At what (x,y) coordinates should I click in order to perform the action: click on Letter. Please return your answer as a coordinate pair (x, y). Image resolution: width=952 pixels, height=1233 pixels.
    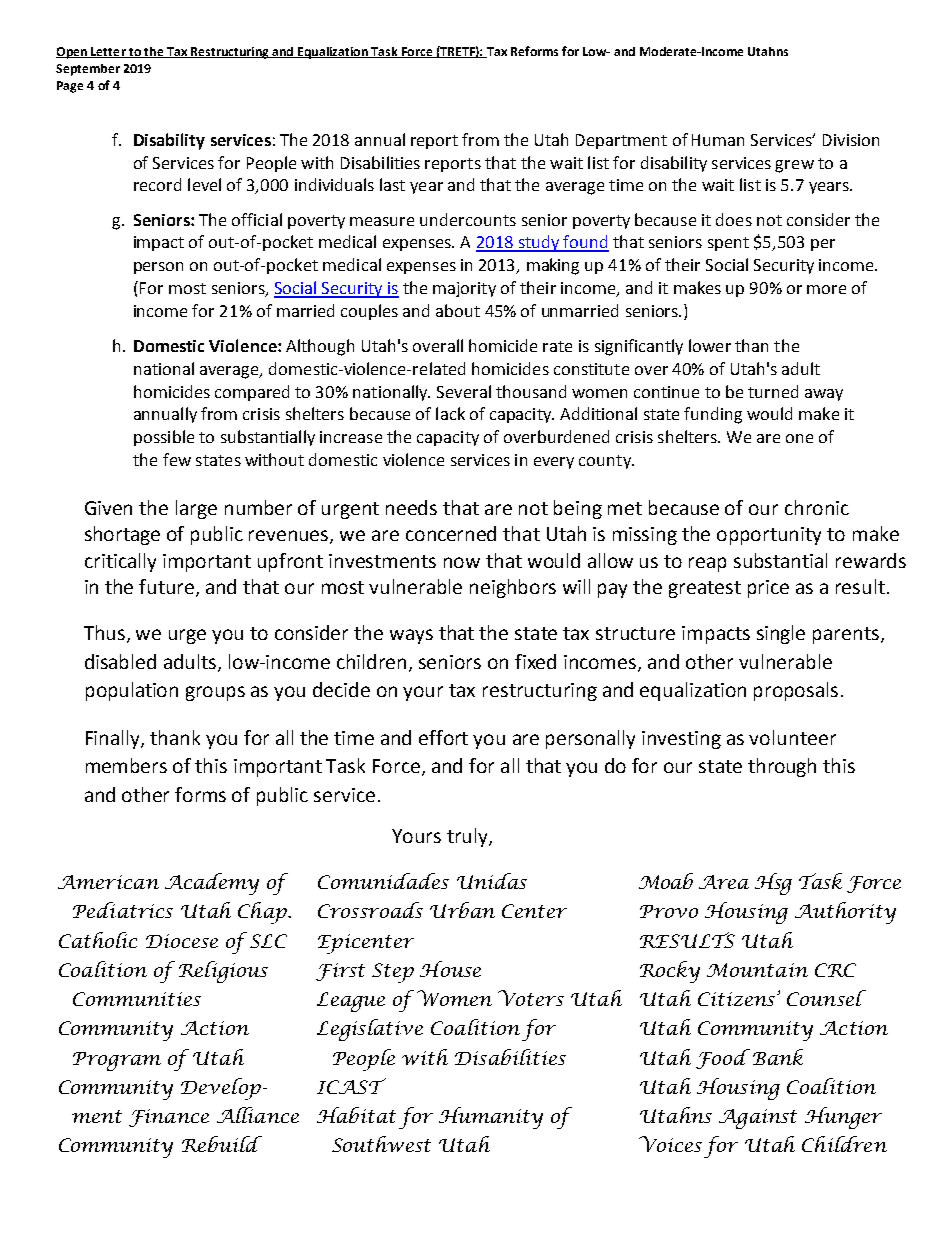
    Looking at the image, I should click on (108, 52).
